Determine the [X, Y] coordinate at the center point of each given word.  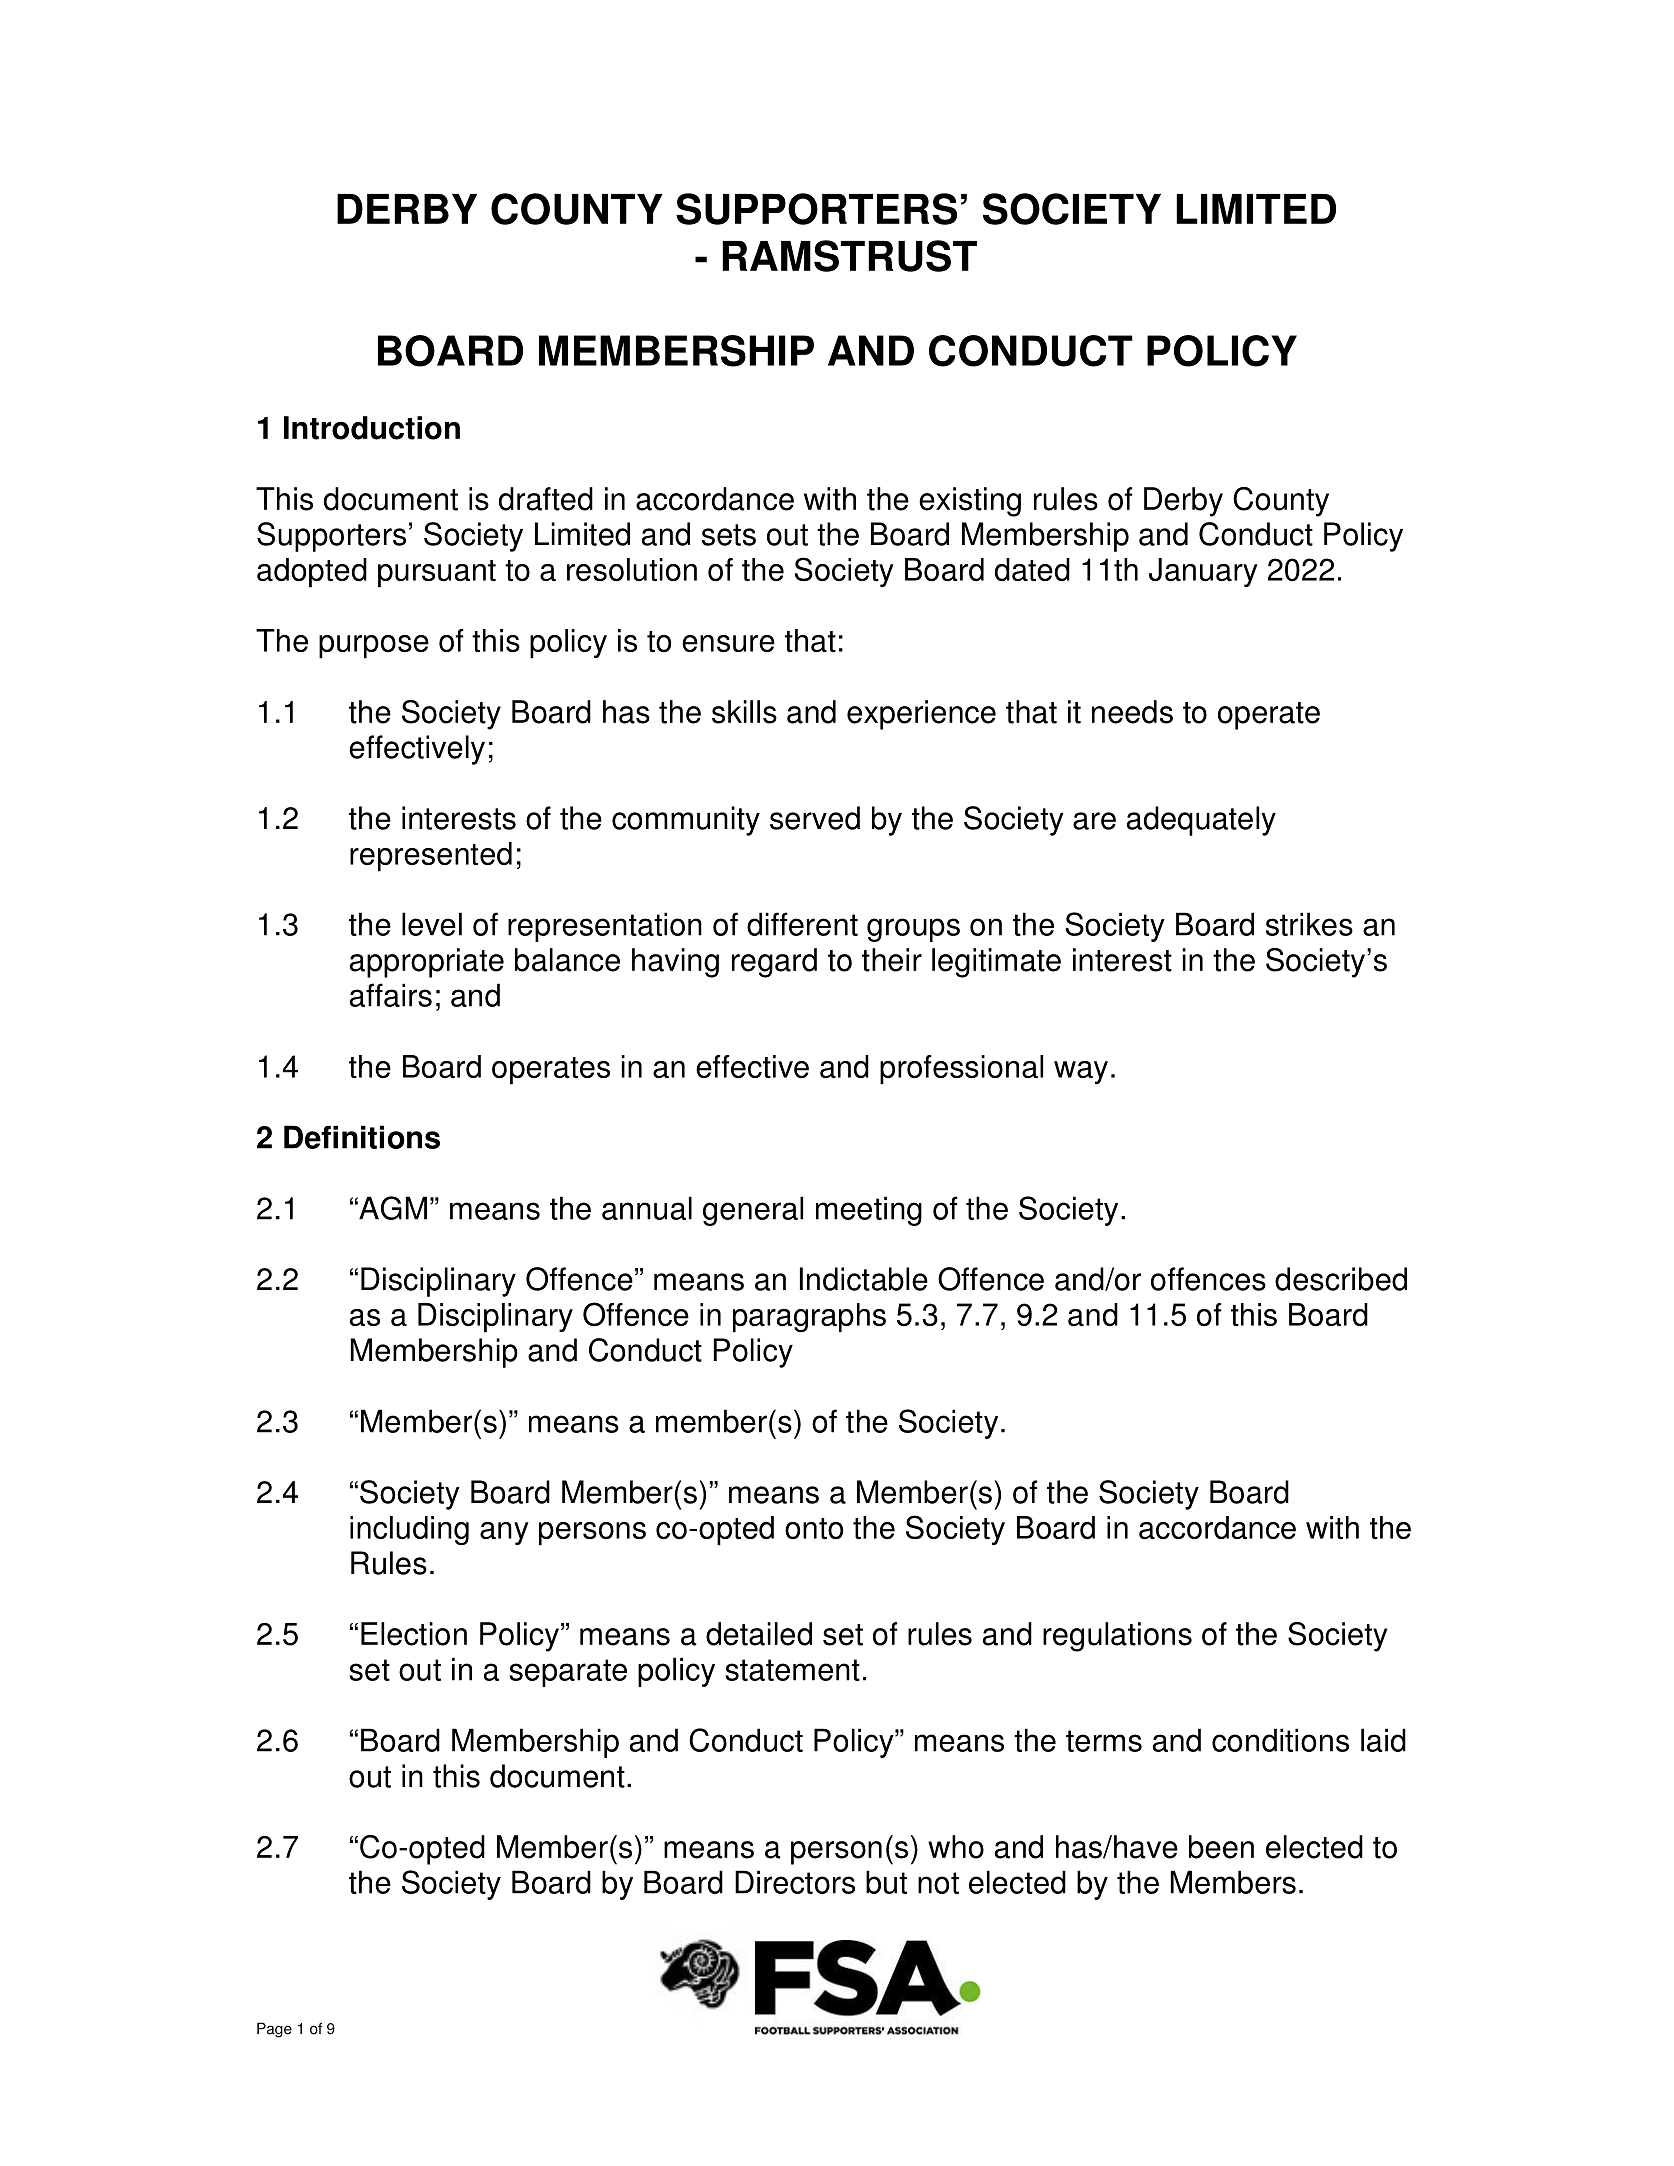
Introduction [372, 428]
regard [774, 963]
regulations [1117, 1637]
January [1203, 572]
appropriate [427, 963]
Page [274, 2030]
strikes [1309, 924]
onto [814, 1528]
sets [729, 535]
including [409, 1531]
